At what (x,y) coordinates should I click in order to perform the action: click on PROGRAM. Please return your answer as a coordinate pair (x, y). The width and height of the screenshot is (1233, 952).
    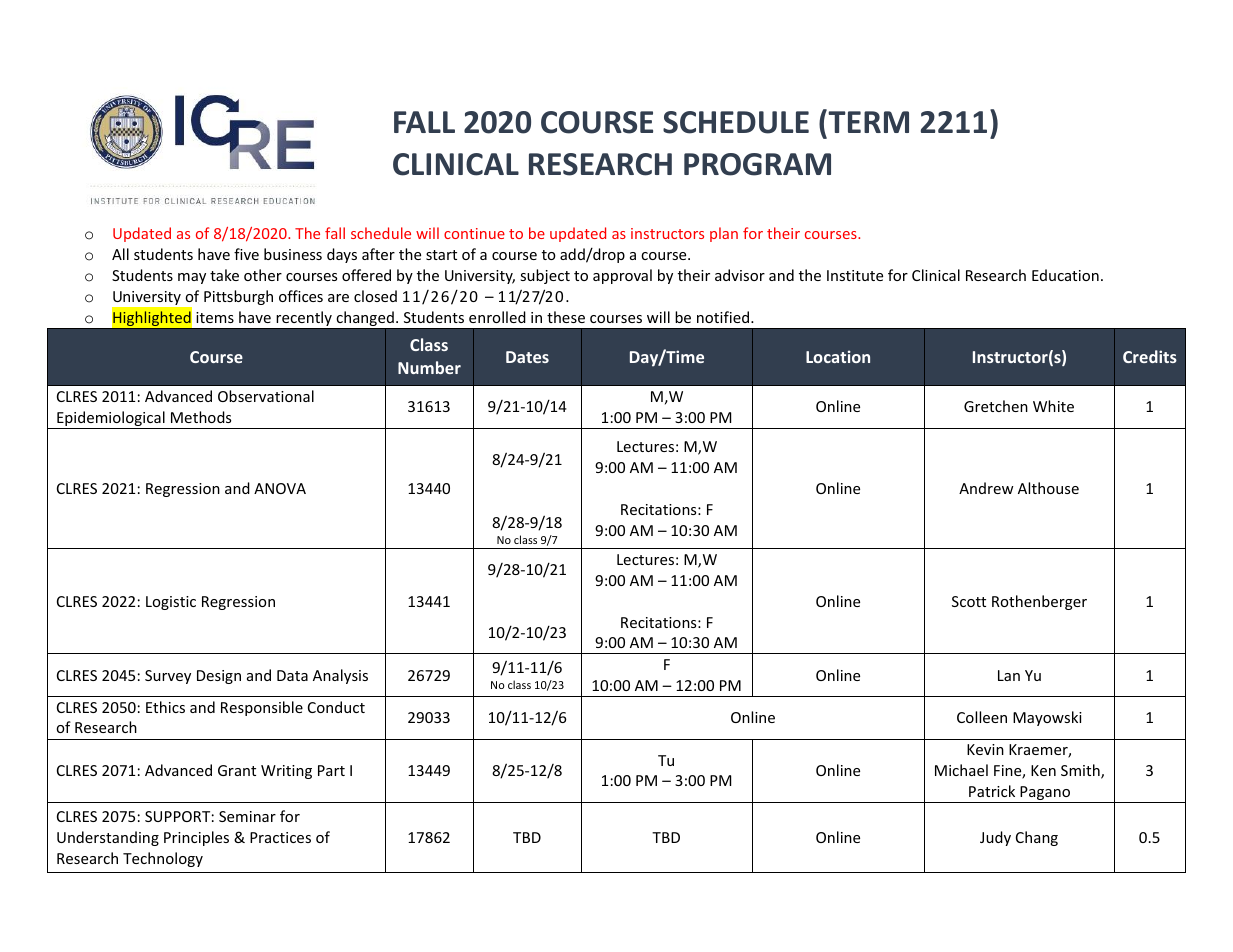
    Looking at the image, I should click on (757, 164).
